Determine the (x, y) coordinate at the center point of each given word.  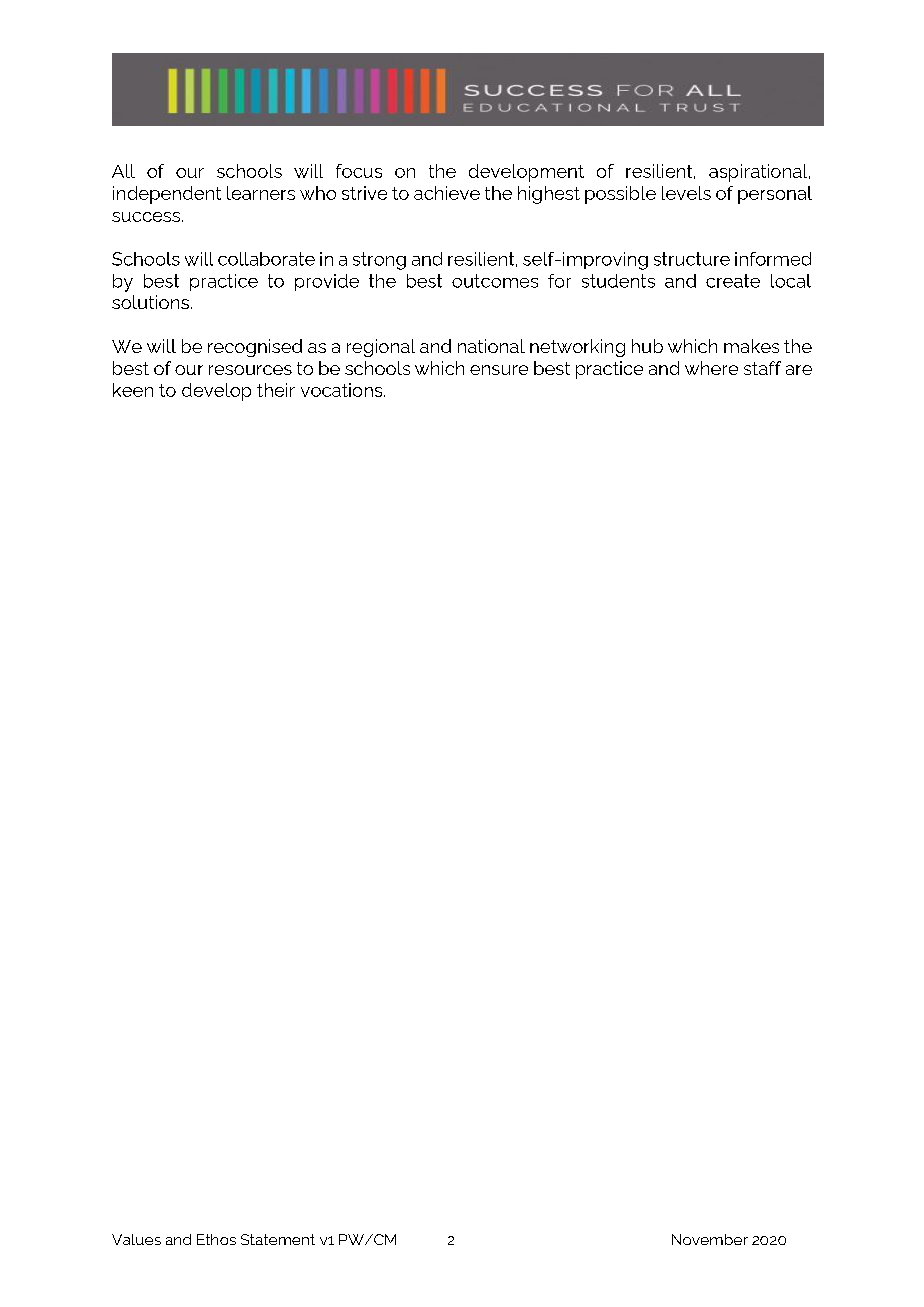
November (710, 1239)
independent (167, 195)
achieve (447, 193)
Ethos (216, 1239)
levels (686, 193)
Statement (278, 1239)
